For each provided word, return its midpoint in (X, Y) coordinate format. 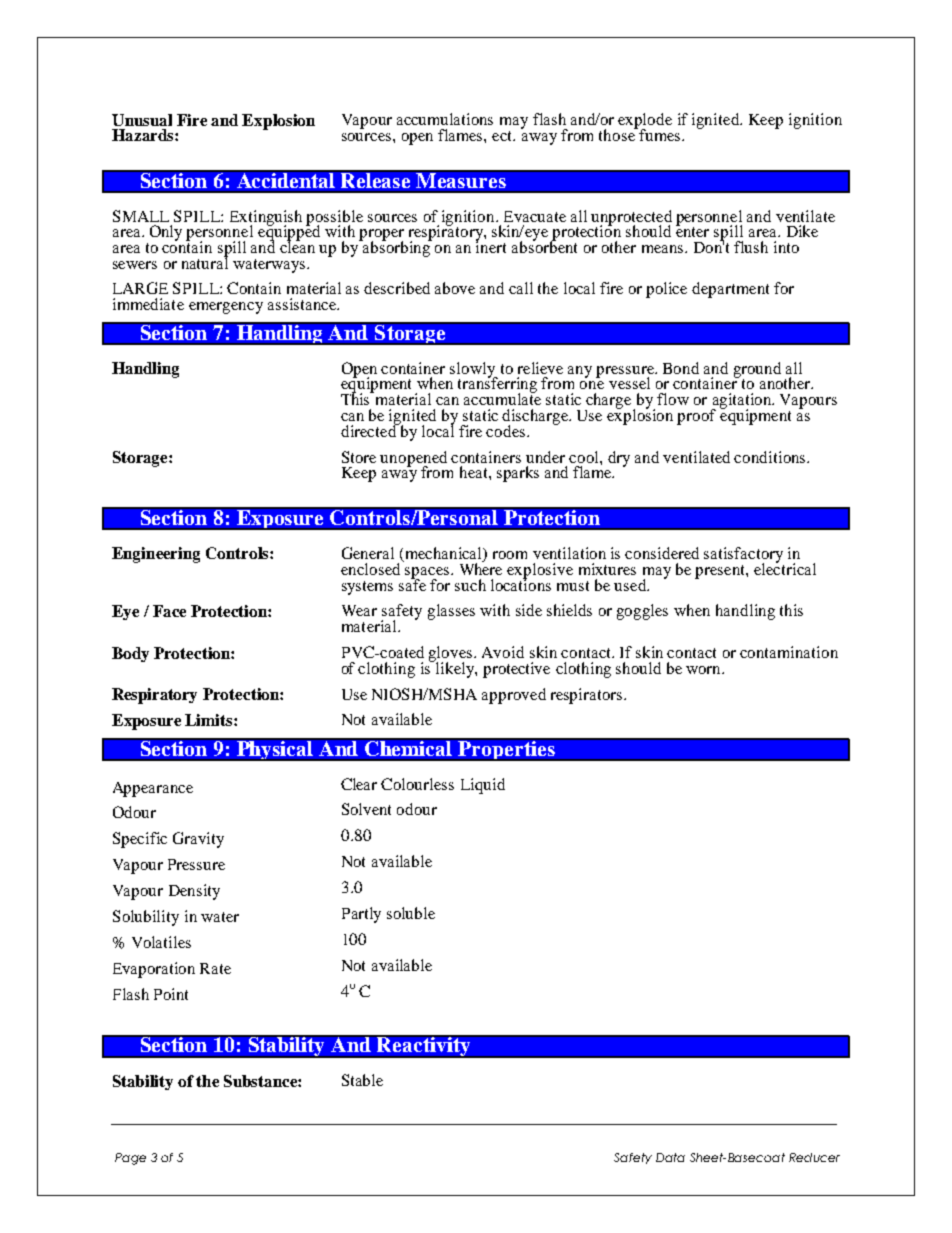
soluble (411, 913)
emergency (226, 308)
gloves (452, 655)
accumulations (445, 119)
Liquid (483, 786)
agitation (742, 402)
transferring (497, 385)
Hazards (144, 135)
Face (169, 611)
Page (130, 1159)
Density (194, 892)
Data (670, 1157)
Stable (362, 1080)
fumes (658, 134)
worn (705, 670)
